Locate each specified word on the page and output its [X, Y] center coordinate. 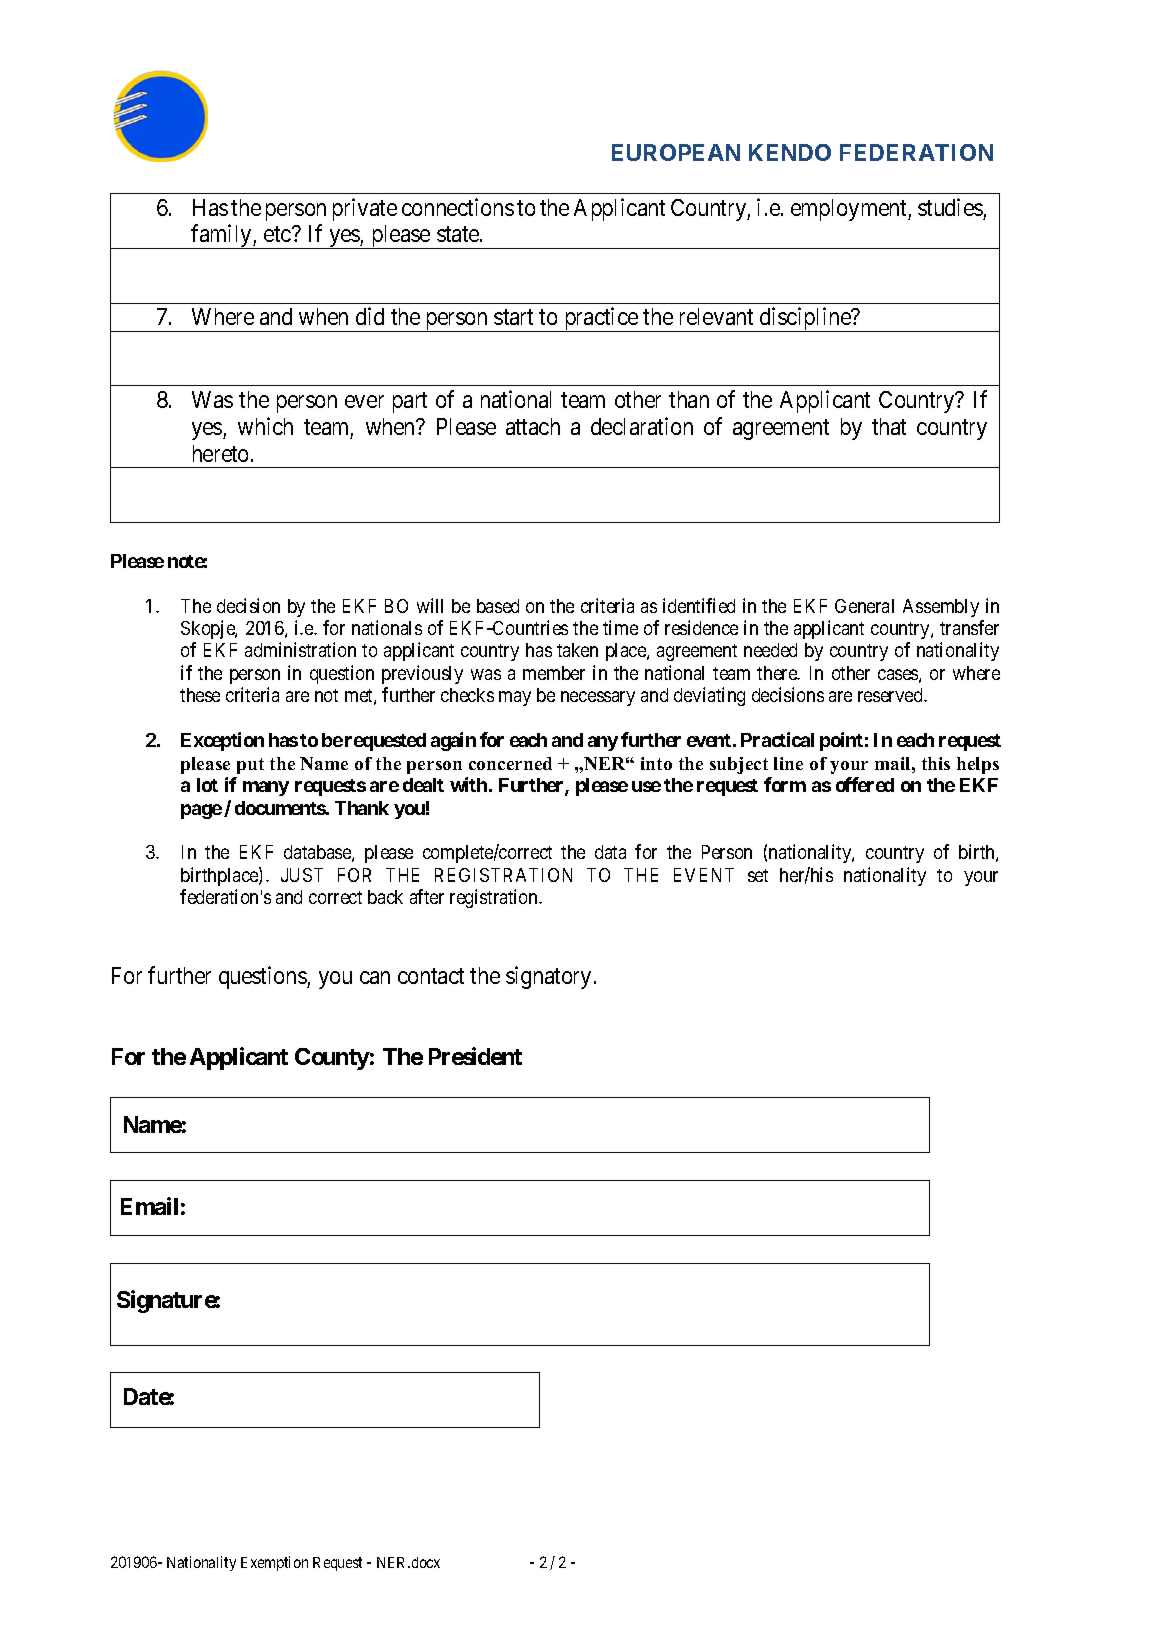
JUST [302, 875]
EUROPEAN [676, 152]
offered [865, 784]
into [656, 763]
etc [278, 234]
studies [950, 207]
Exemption [274, 1563]
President [475, 1056]
